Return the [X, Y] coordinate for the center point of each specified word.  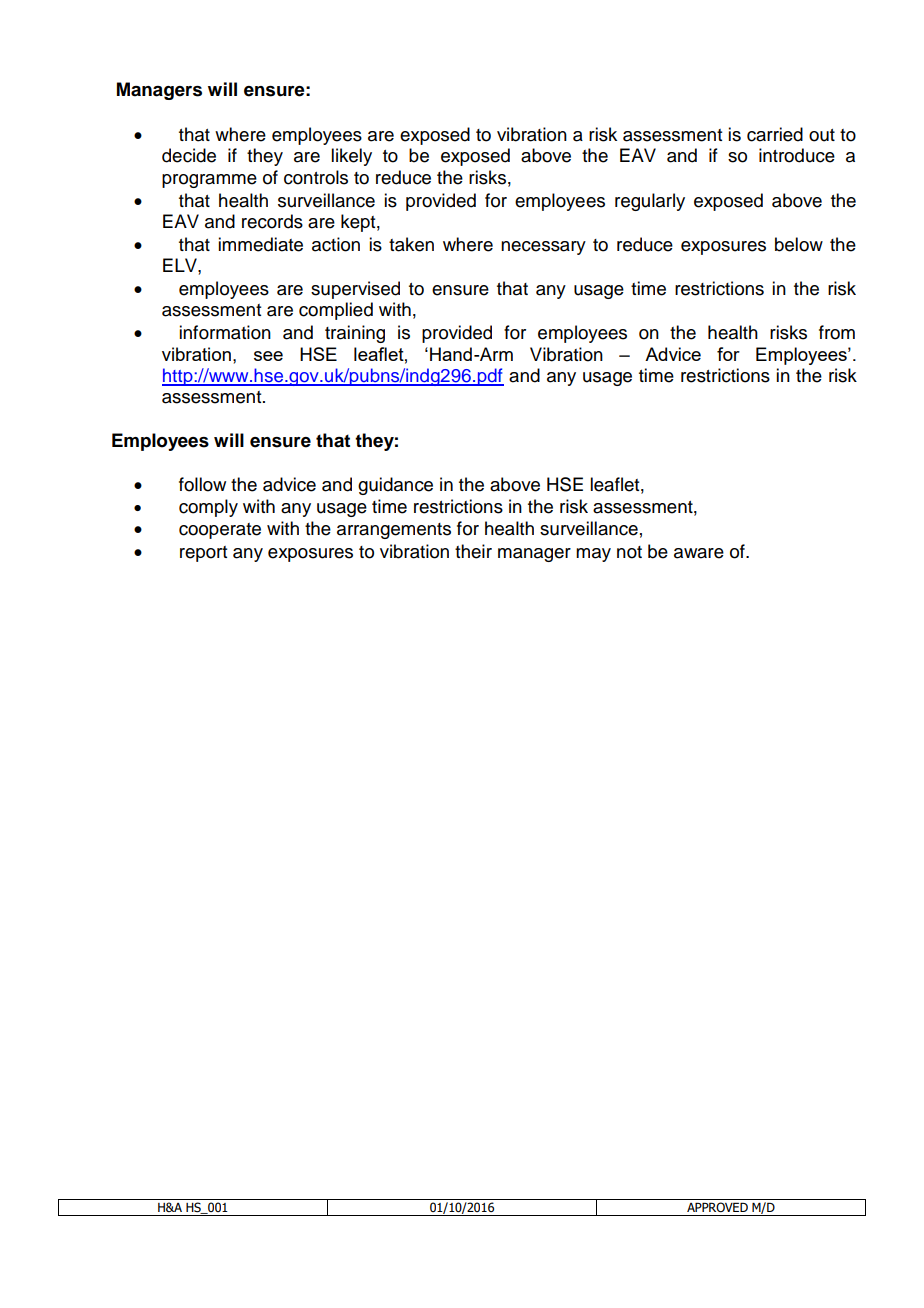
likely [351, 157]
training [355, 334]
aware [699, 553]
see [268, 356]
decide [189, 155]
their [473, 551]
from [837, 332]
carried [775, 134]
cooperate [220, 531]
